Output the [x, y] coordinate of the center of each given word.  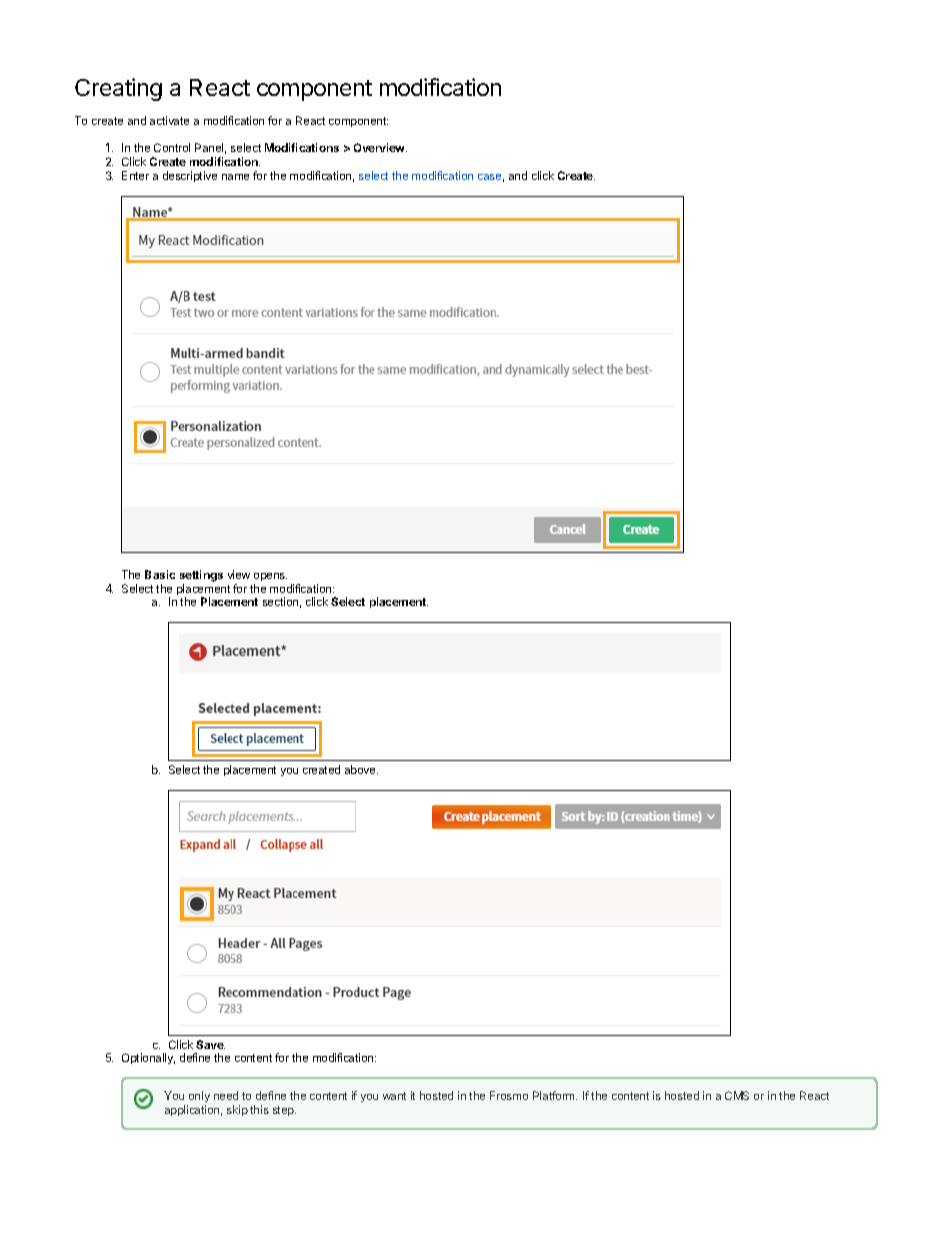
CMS [737, 1095]
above [361, 769]
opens [270, 577]
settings [201, 576]
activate [169, 120]
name [235, 177]
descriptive [190, 176]
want [394, 1096]
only [198, 1098]
